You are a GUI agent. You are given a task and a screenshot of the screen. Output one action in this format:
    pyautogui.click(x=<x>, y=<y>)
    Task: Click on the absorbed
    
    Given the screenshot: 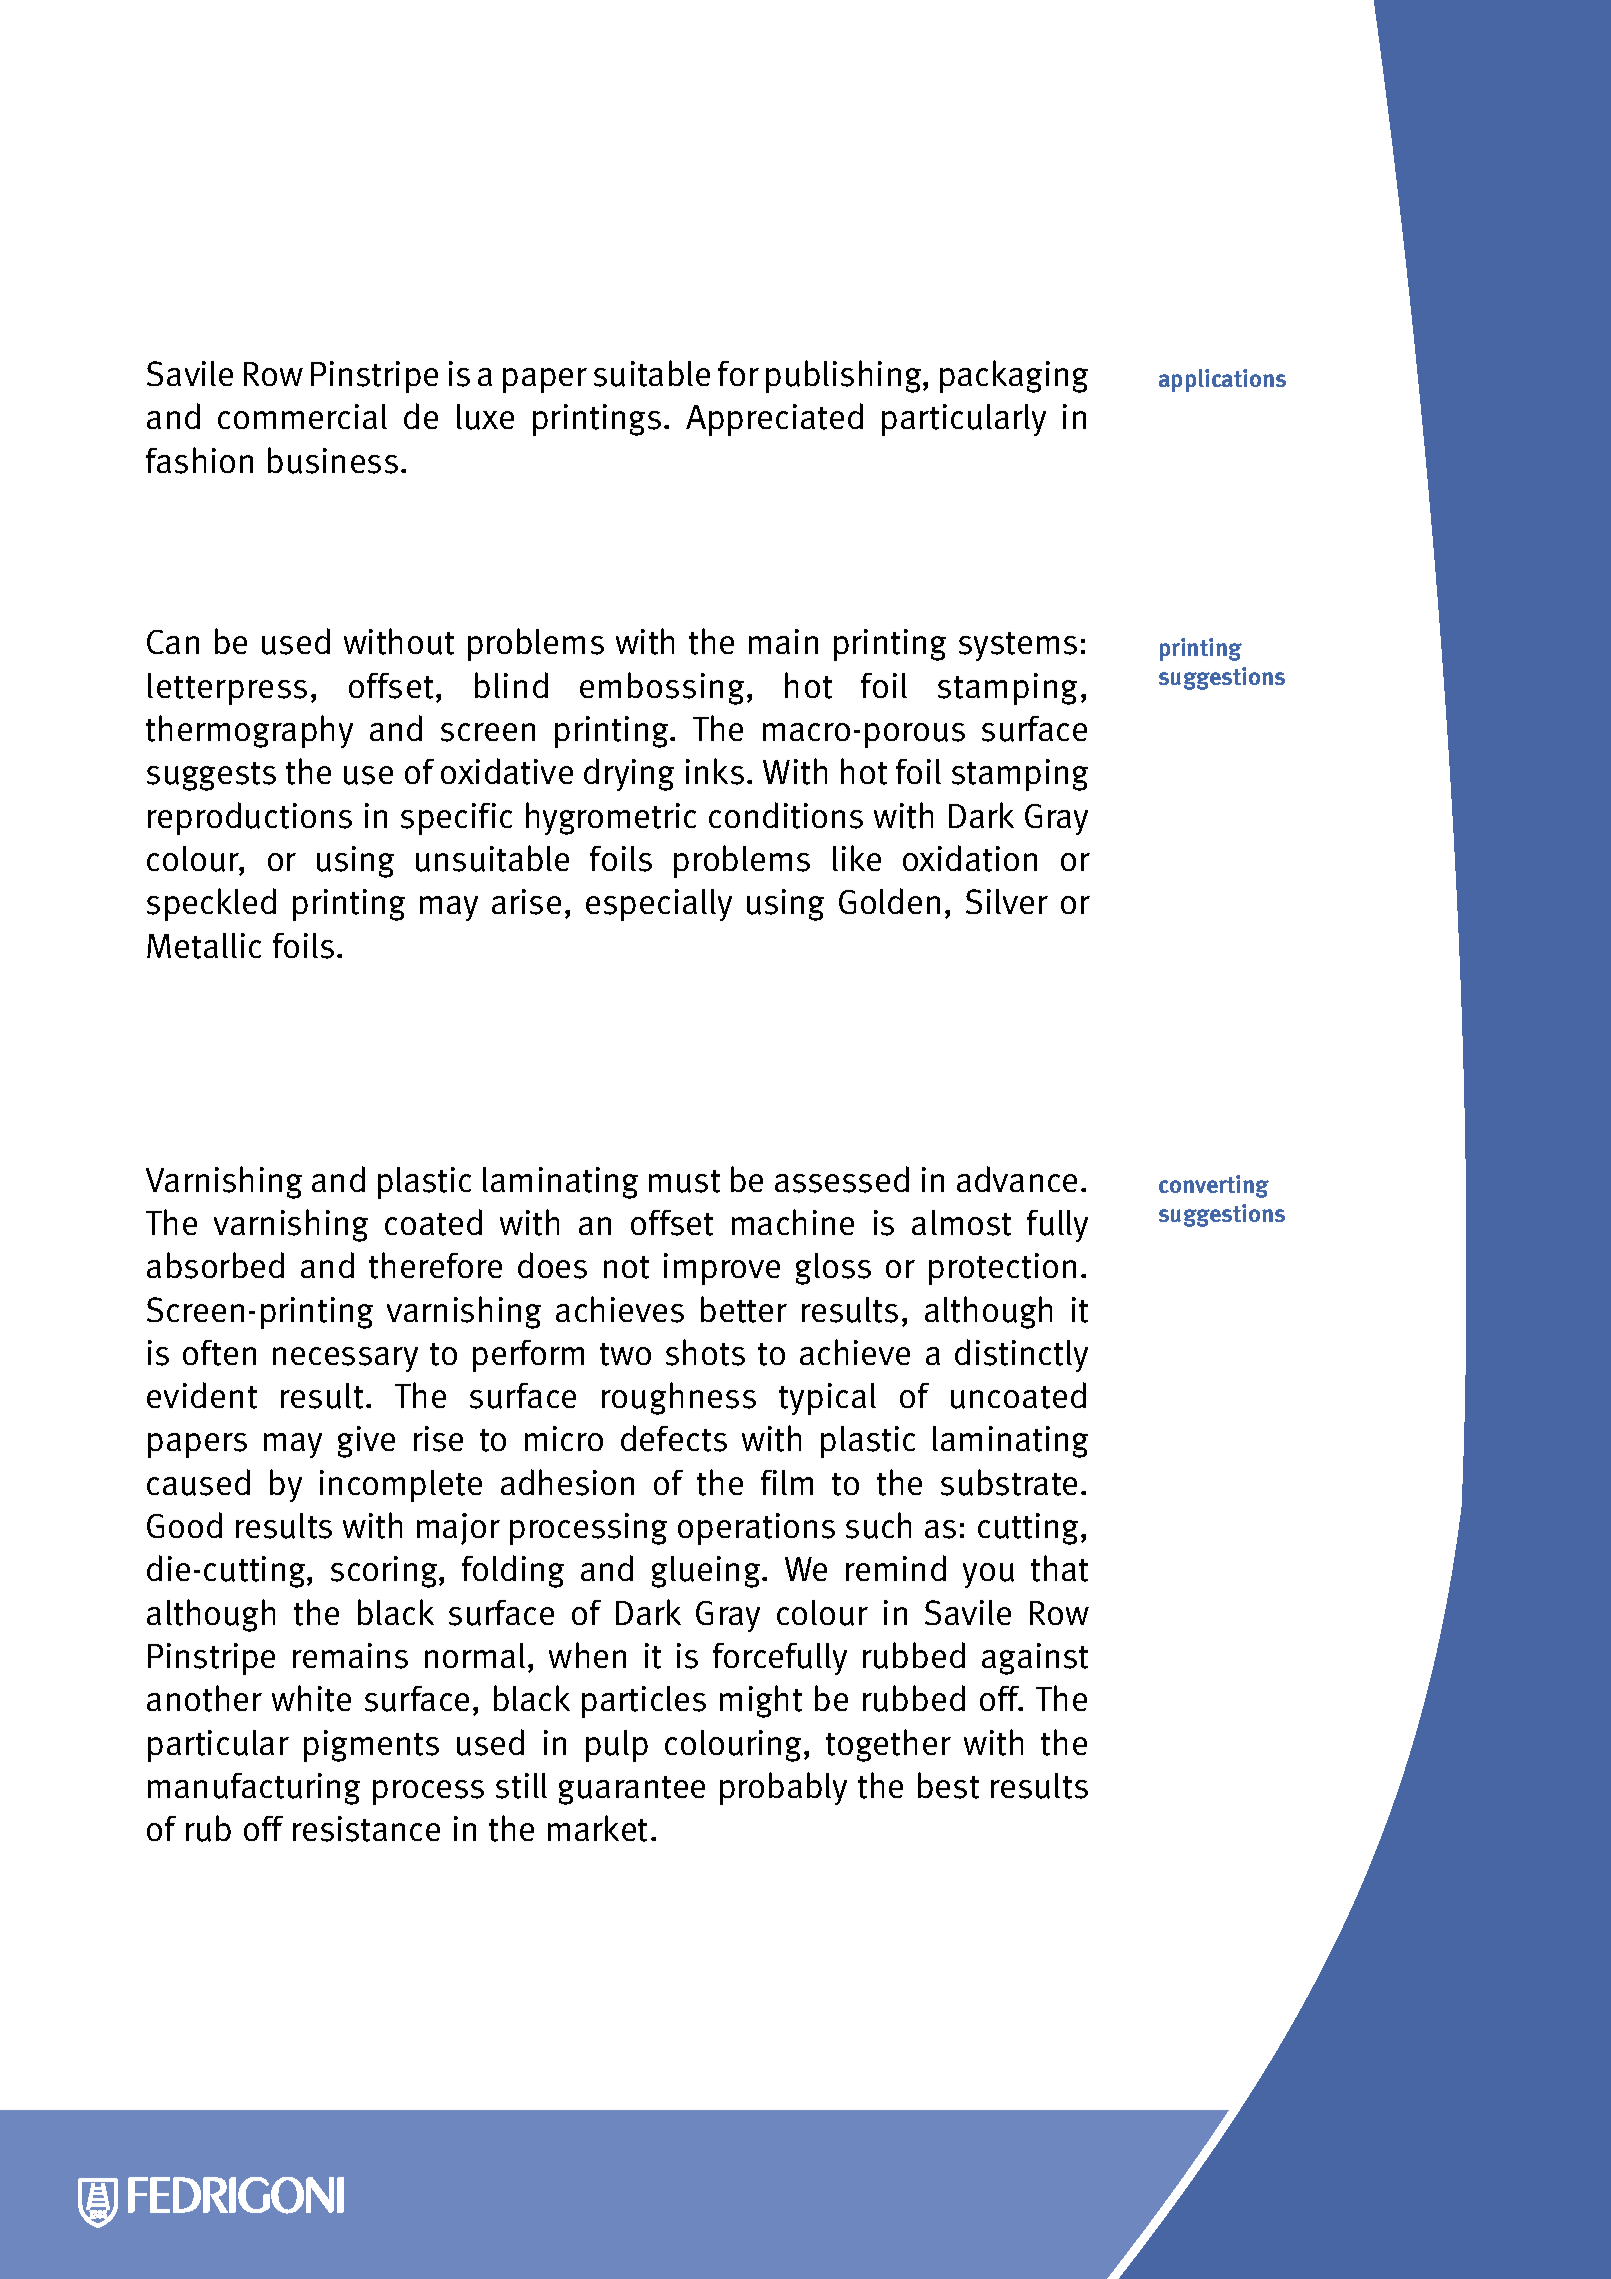 What is the action you would take?
    pyautogui.click(x=215, y=1265)
